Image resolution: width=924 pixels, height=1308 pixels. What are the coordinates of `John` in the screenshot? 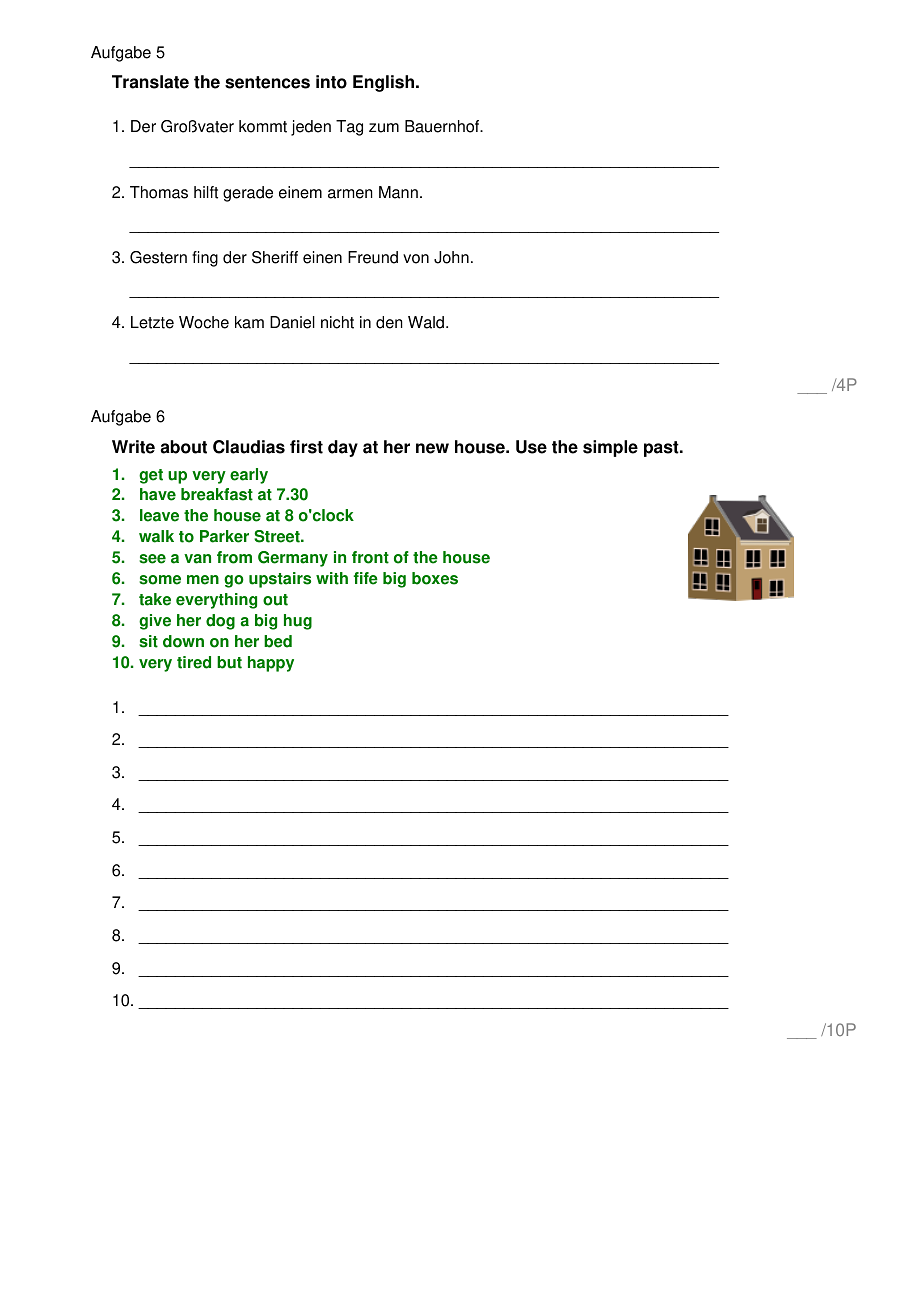 It's located at (451, 257).
